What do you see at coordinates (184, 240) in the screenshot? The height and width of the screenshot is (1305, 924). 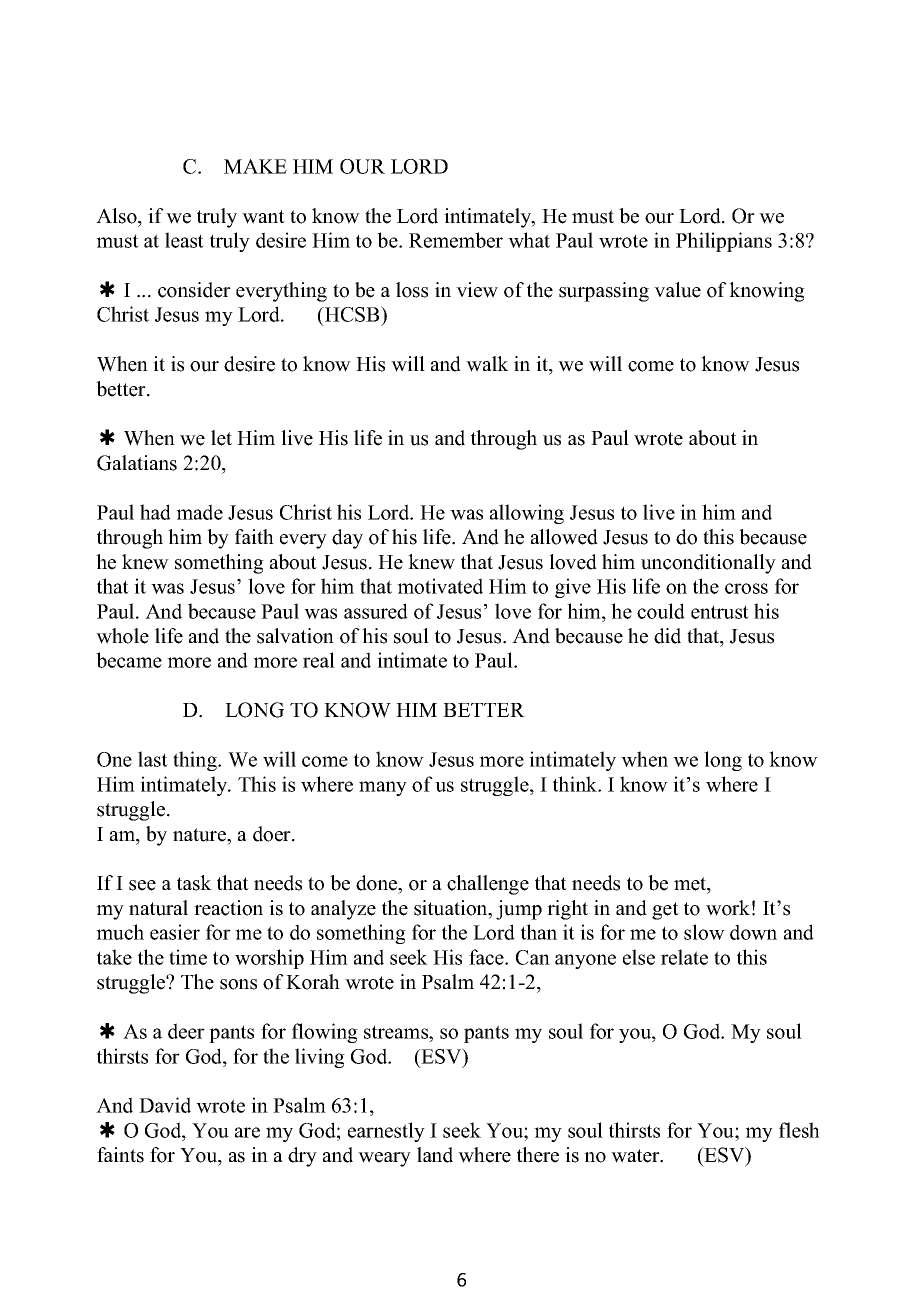 I see `least` at bounding box center [184, 240].
